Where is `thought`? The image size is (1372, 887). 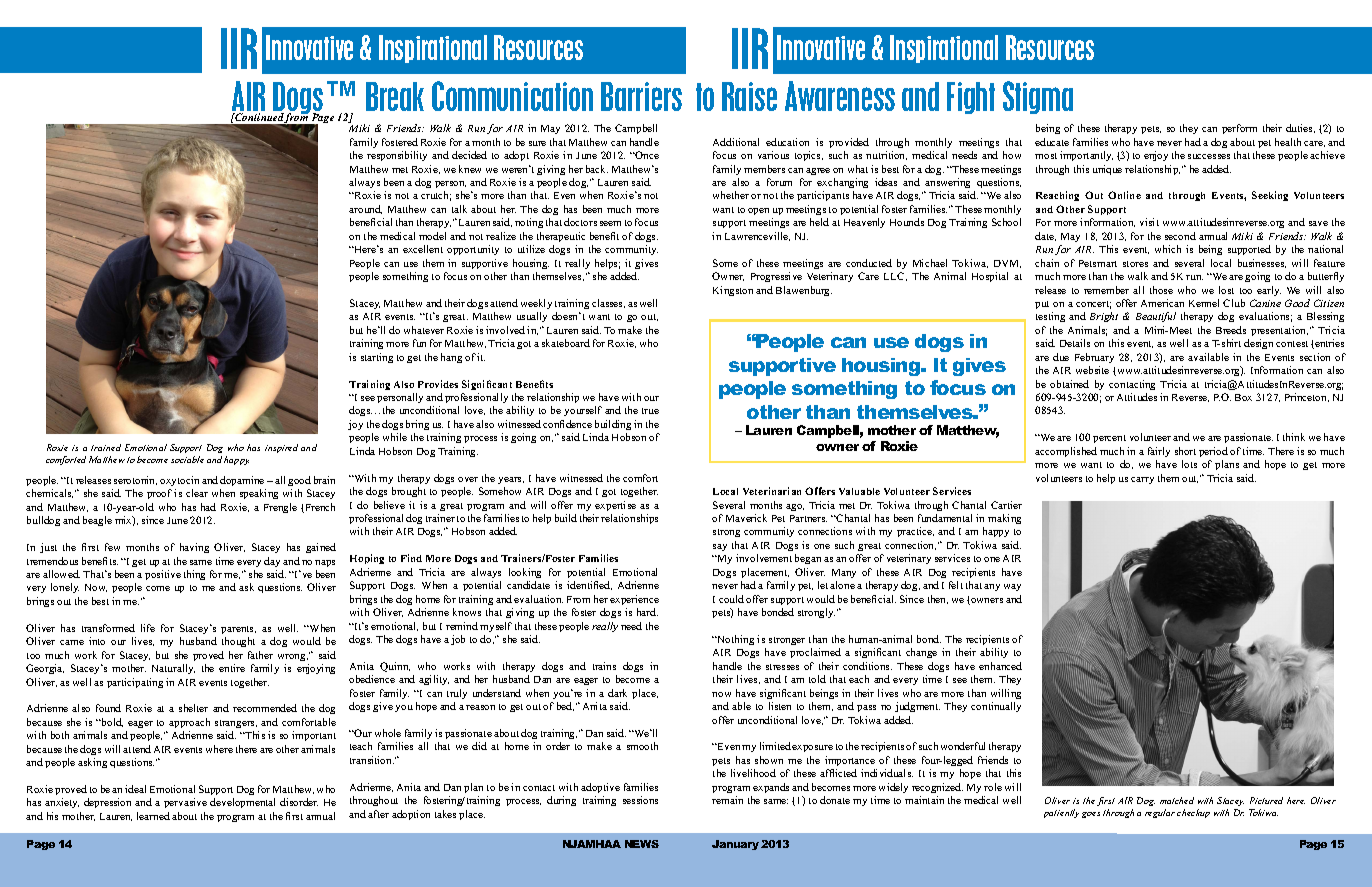
thought is located at coordinates (238, 642).
